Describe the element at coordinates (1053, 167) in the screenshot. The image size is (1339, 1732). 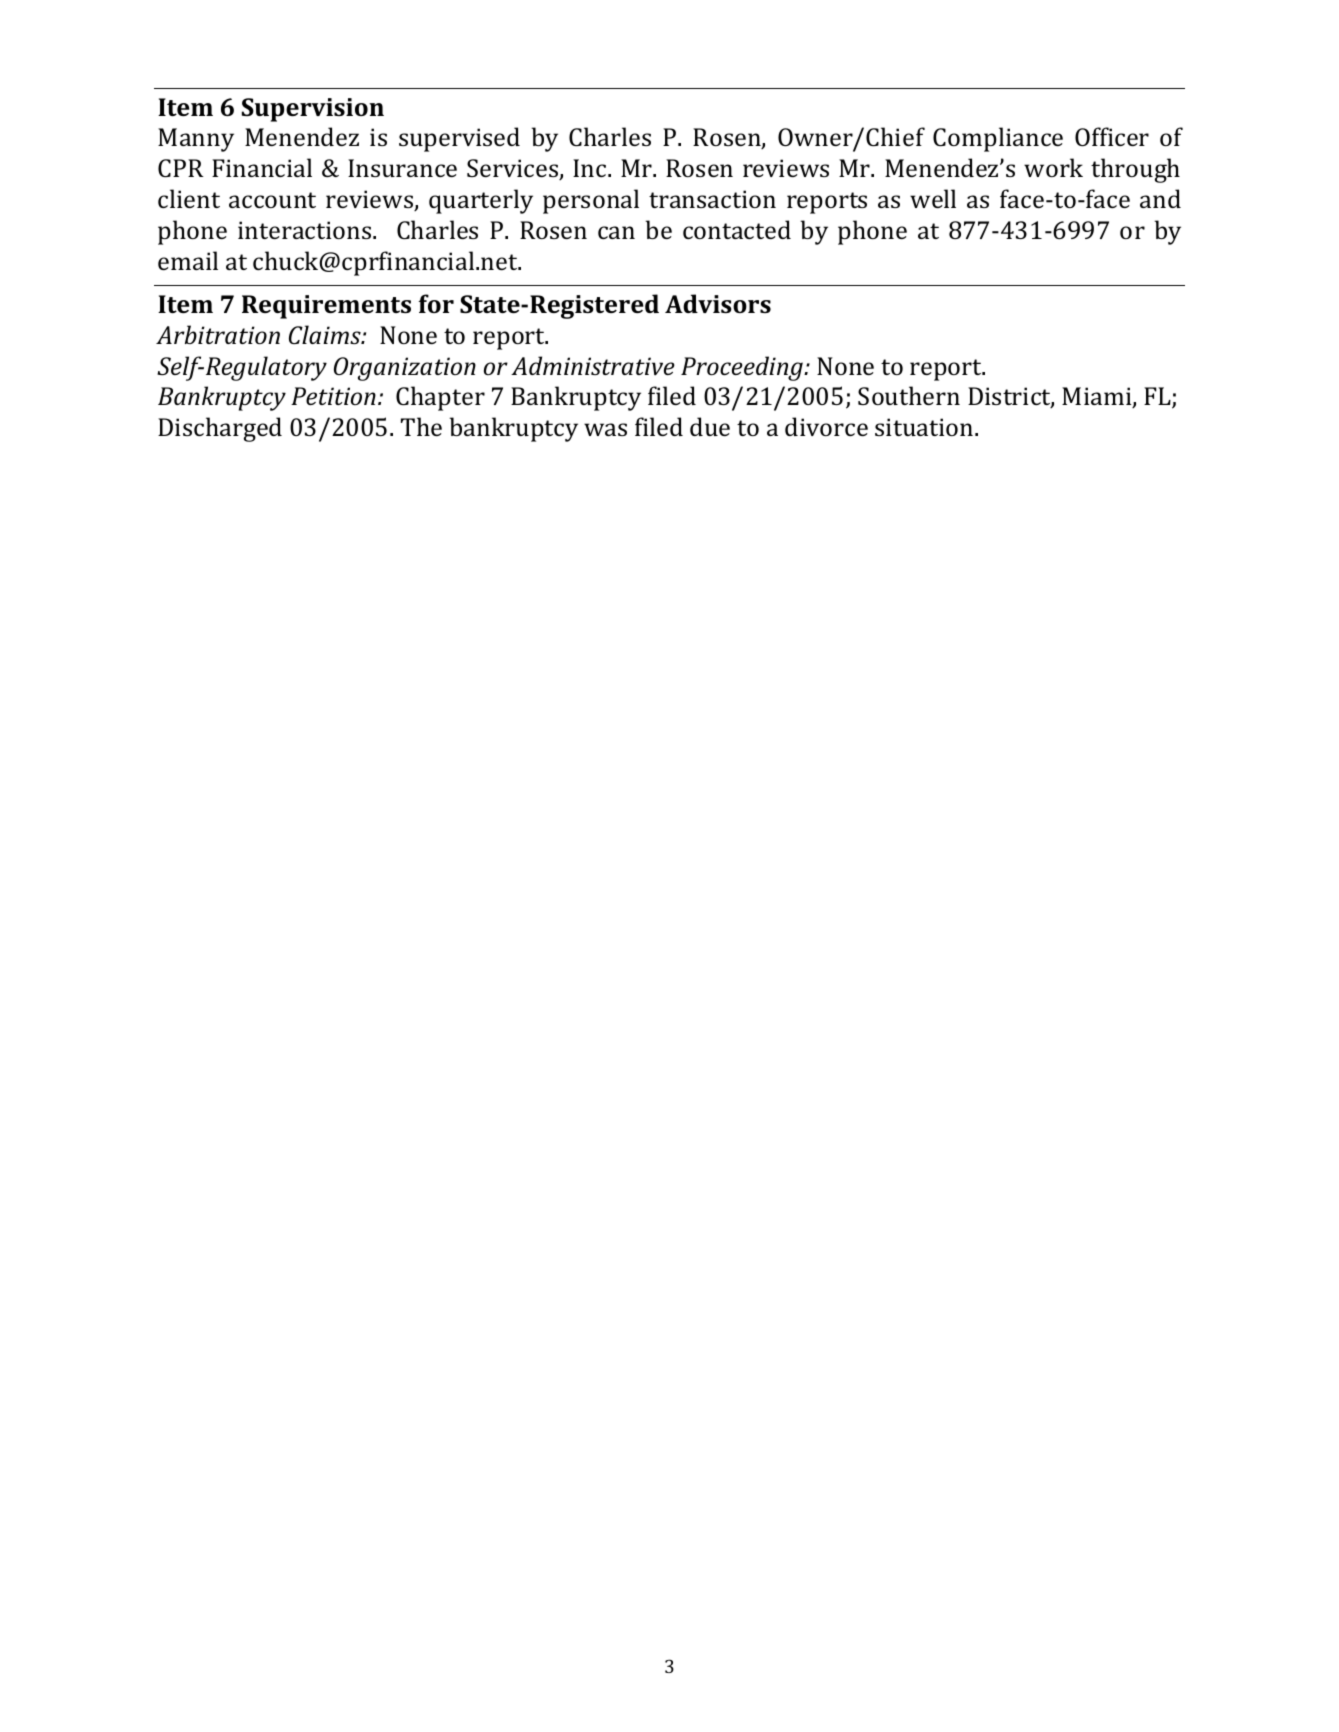
I see `work` at that location.
